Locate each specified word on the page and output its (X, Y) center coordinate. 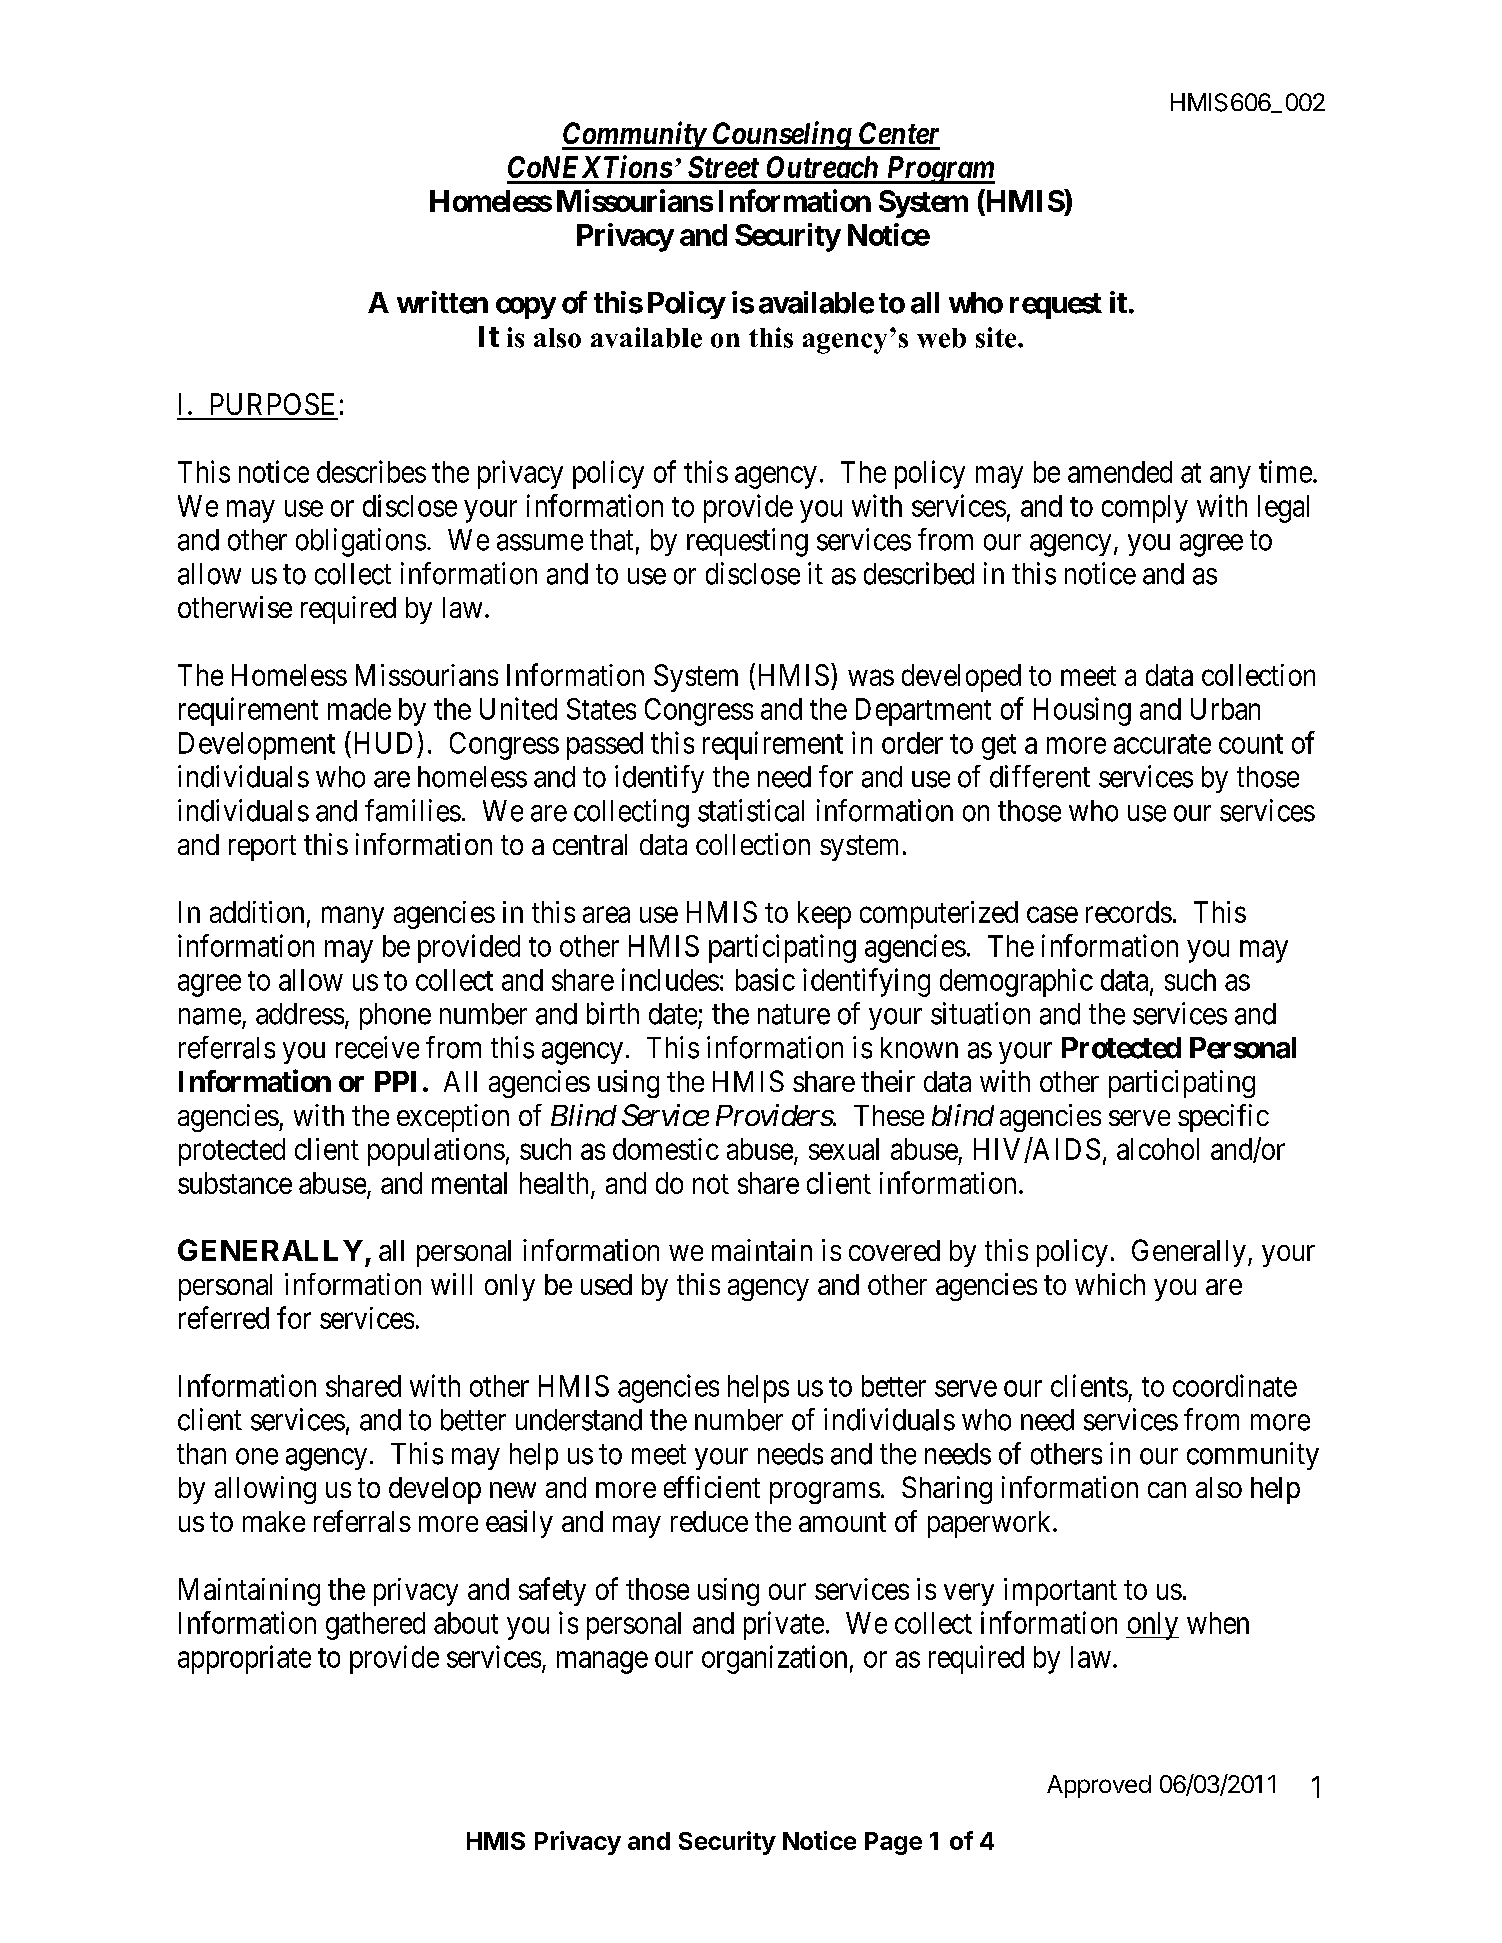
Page (893, 1843)
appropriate (244, 1659)
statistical (751, 810)
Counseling (781, 135)
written (442, 302)
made (359, 709)
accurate (1162, 744)
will (451, 1284)
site (997, 337)
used (606, 1284)
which (1110, 1284)
